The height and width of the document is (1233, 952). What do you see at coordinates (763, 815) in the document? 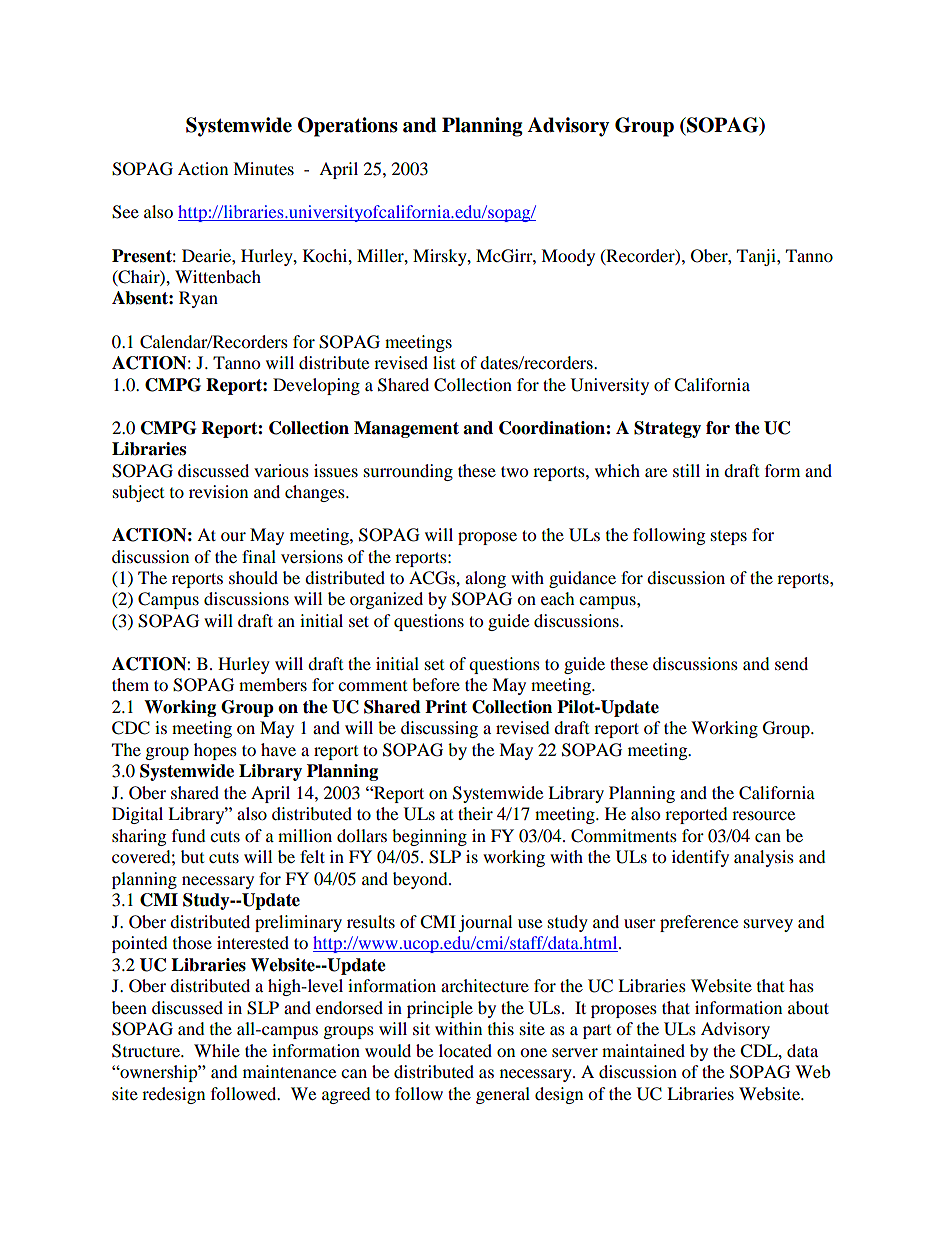
I see `resource` at bounding box center [763, 815].
